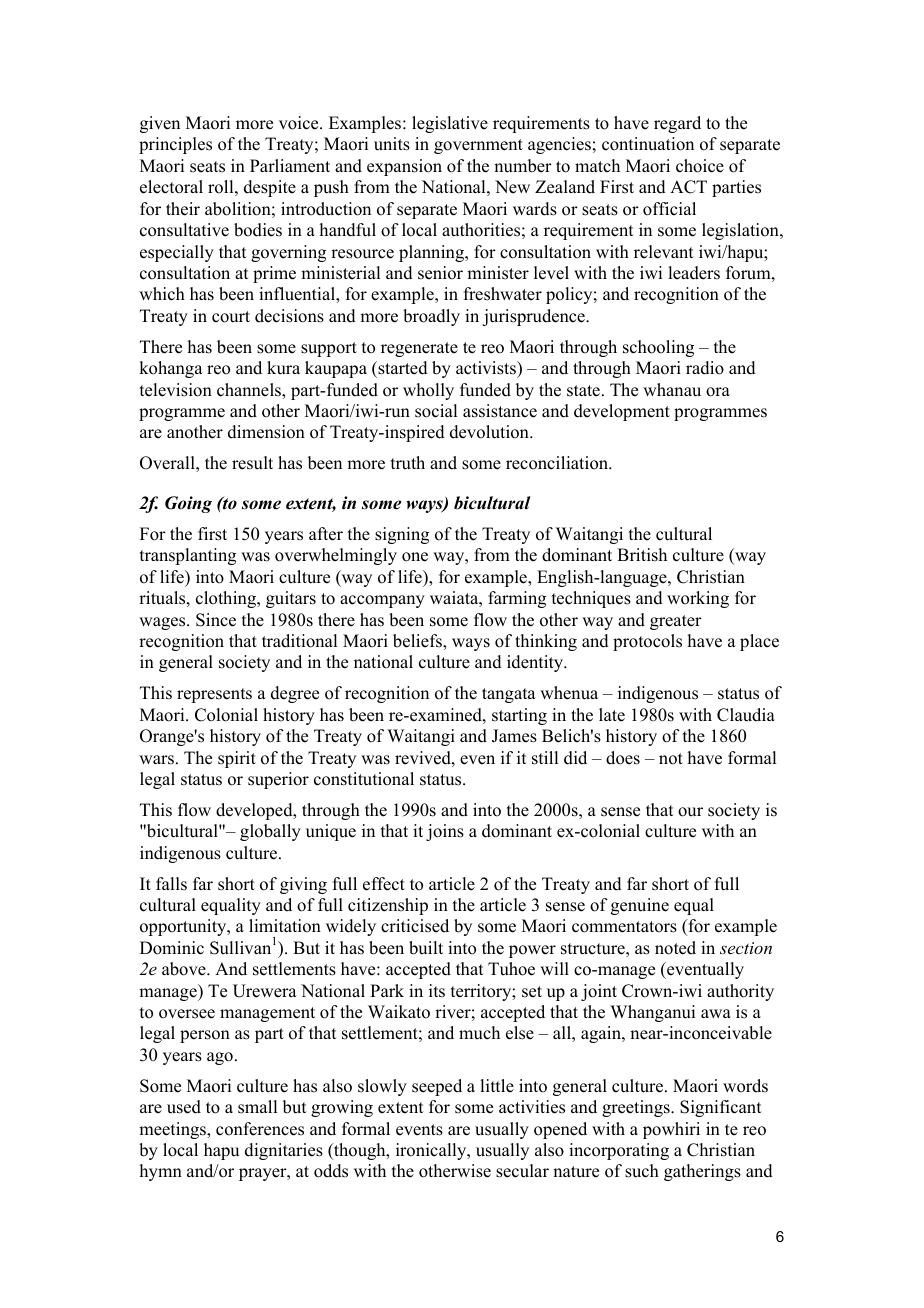  What do you see at coordinates (175, 145) in the document?
I see `principles` at bounding box center [175, 145].
